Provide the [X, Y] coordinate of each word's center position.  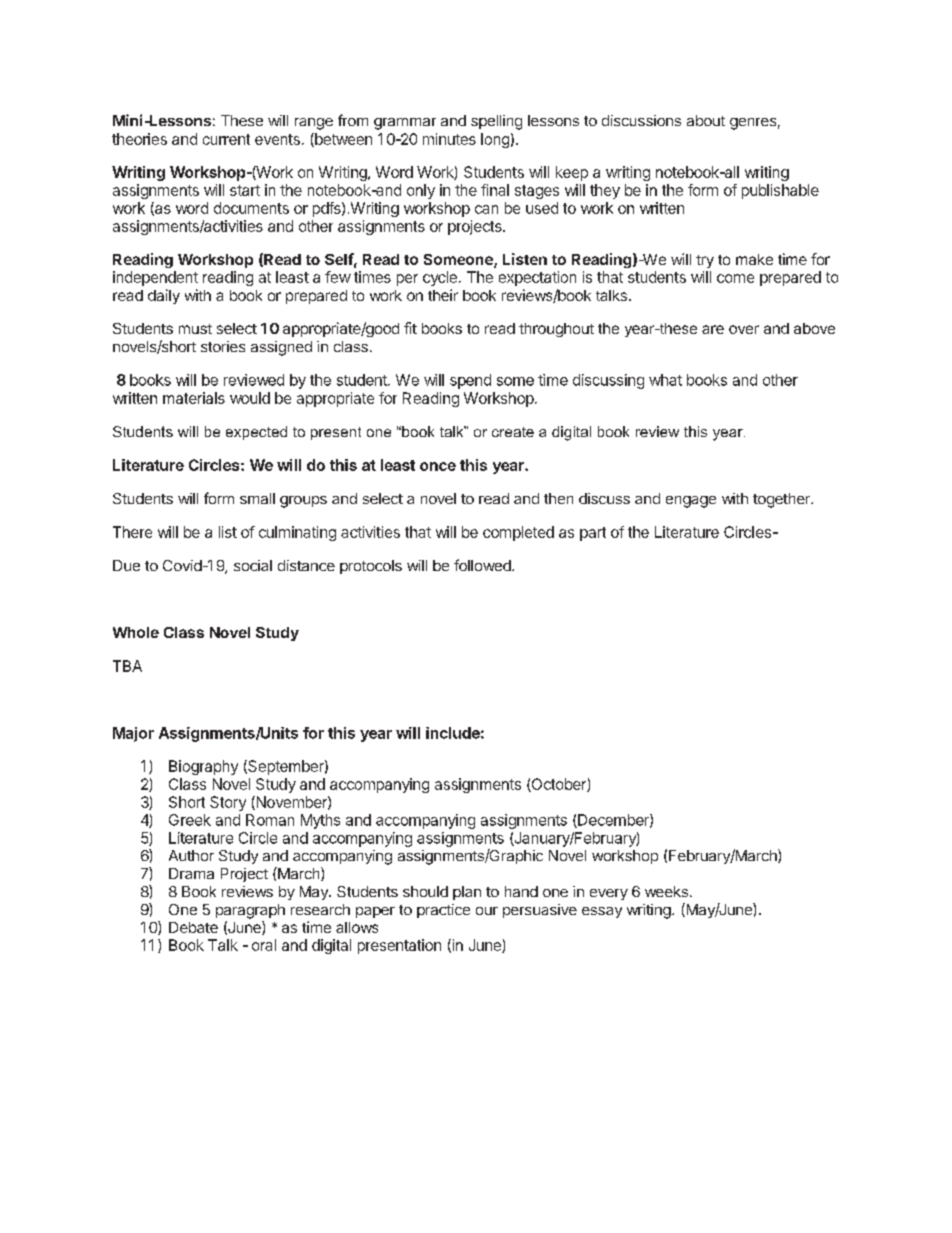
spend [470, 381]
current [226, 139]
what [665, 380]
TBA [127, 666]
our [487, 911]
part [593, 534]
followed [483, 565]
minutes [449, 139]
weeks [666, 891]
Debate [193, 927]
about [706, 120]
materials [194, 398]
